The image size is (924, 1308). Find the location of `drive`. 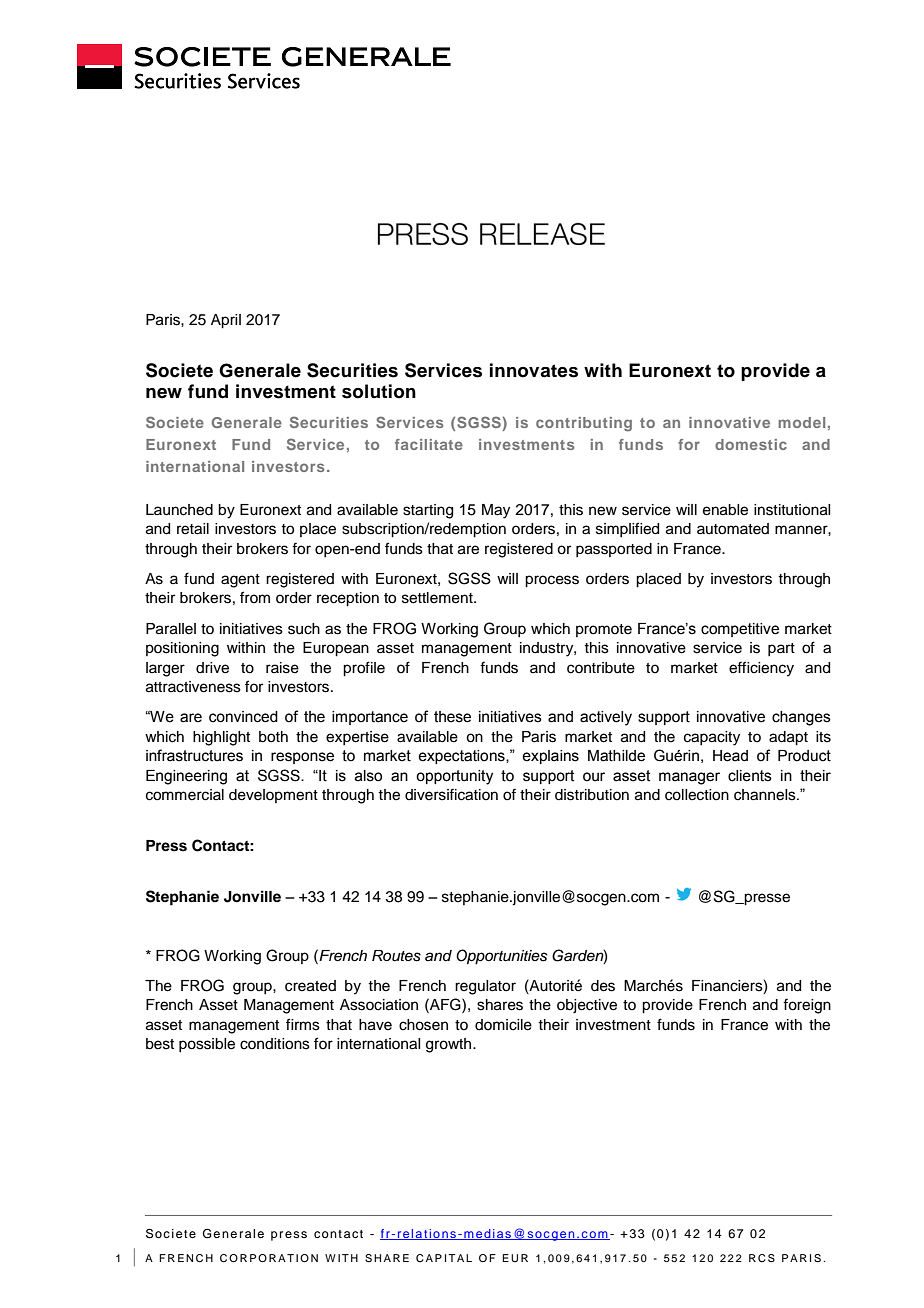

drive is located at coordinates (212, 668).
